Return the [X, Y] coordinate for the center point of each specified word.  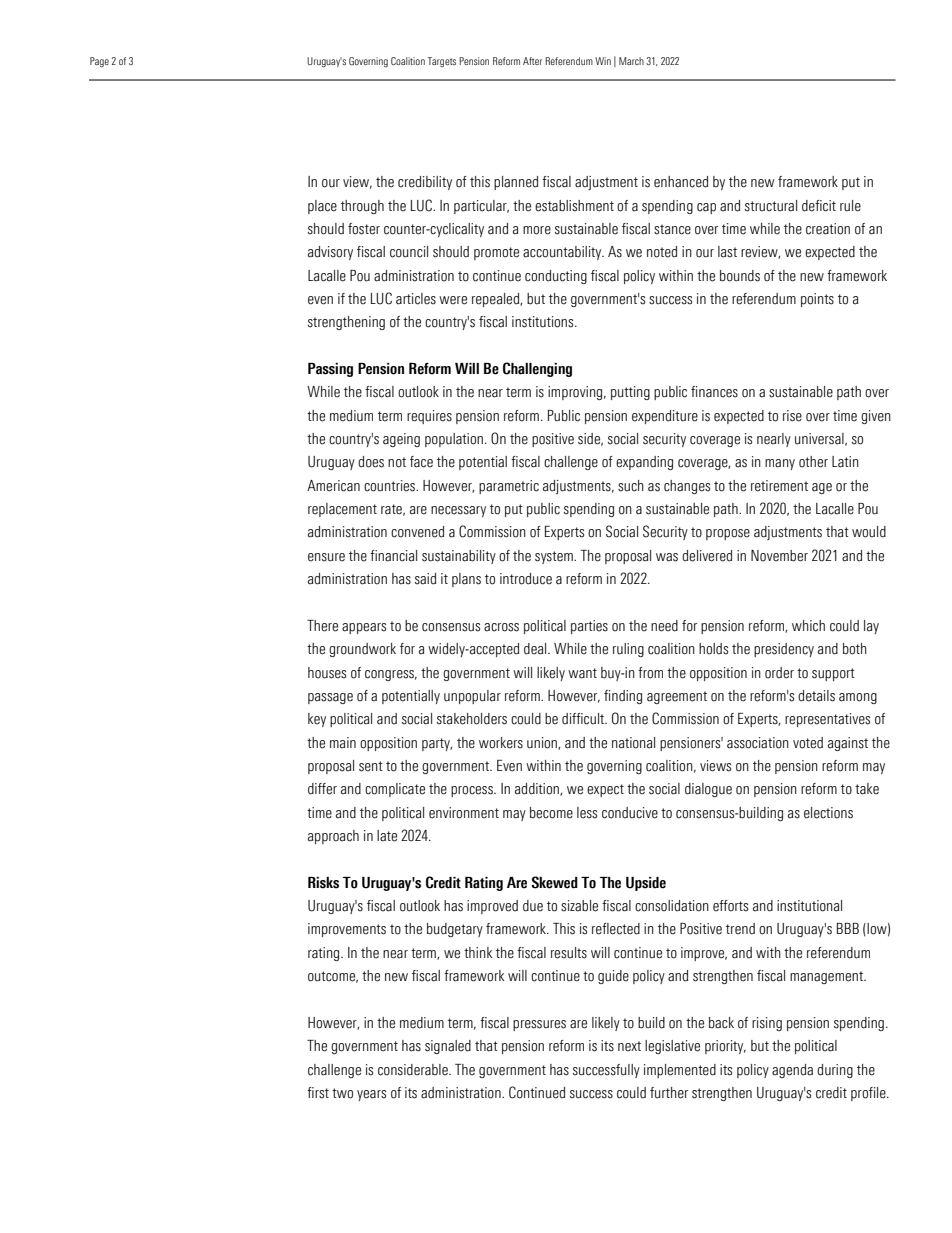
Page [99, 62]
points [817, 300]
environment [464, 813]
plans [466, 580]
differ [322, 789]
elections [828, 813]
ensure [326, 557]
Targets [442, 62]
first [318, 1093]
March [631, 61]
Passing [330, 370]
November [779, 556]
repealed [496, 300]
